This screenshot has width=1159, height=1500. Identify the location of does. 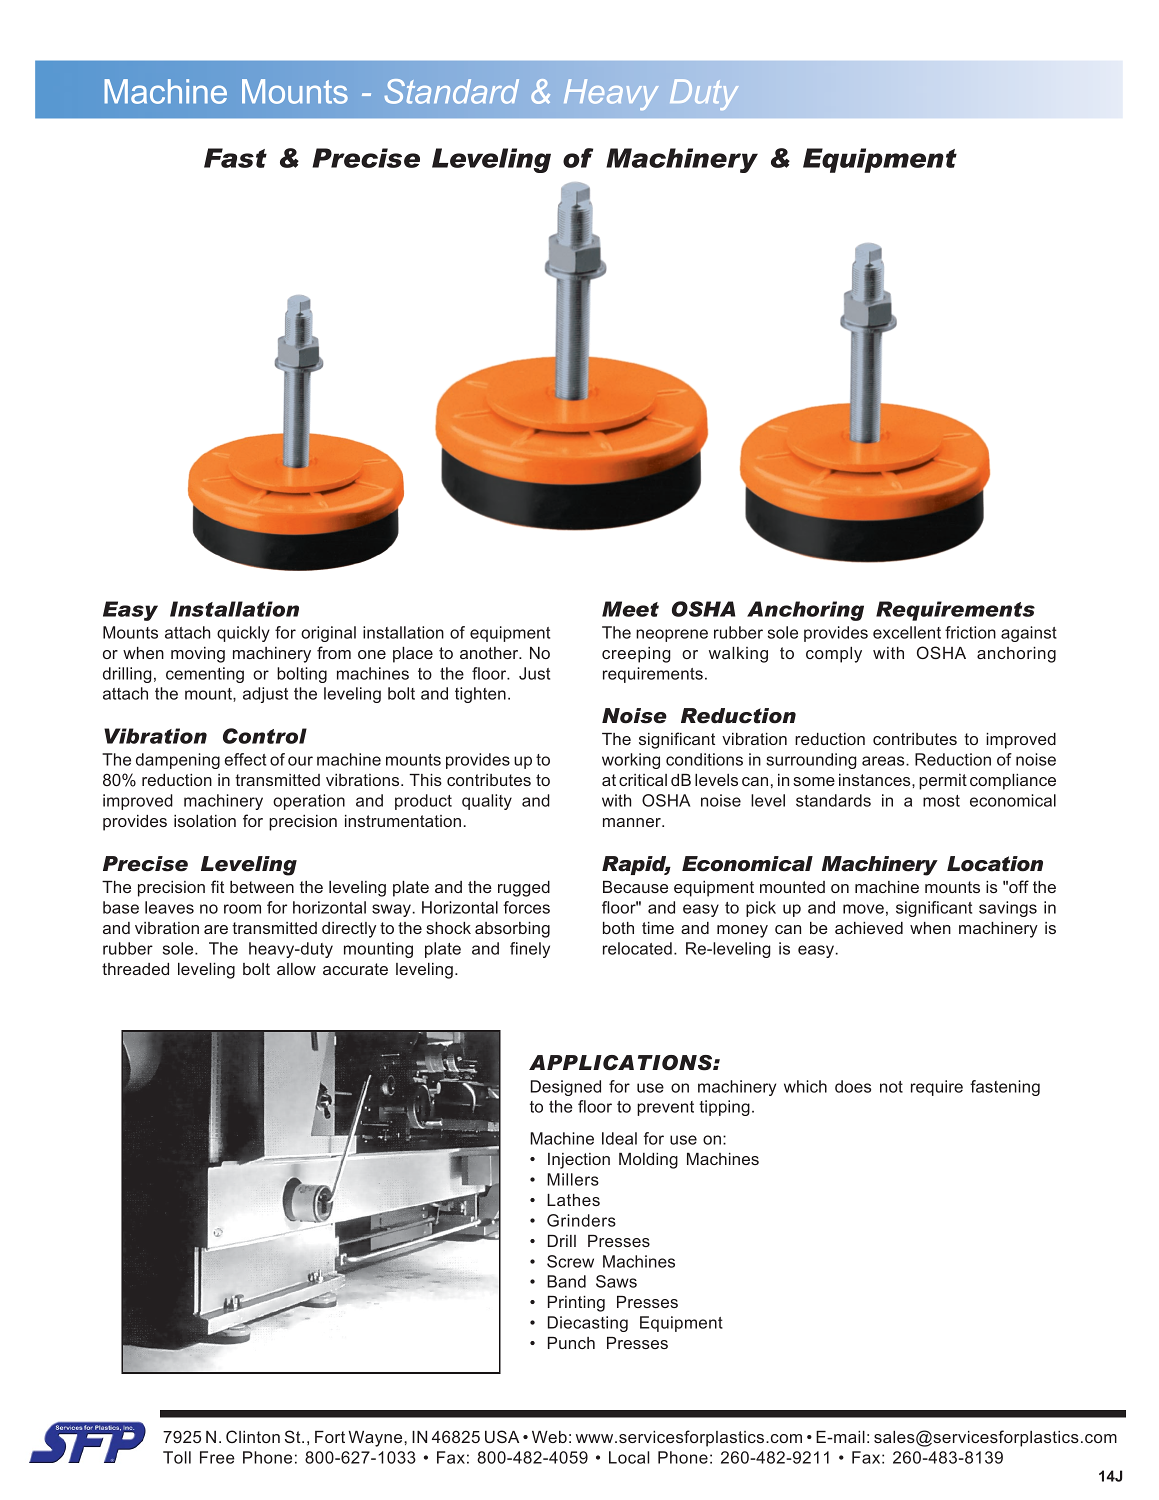
(853, 1086).
